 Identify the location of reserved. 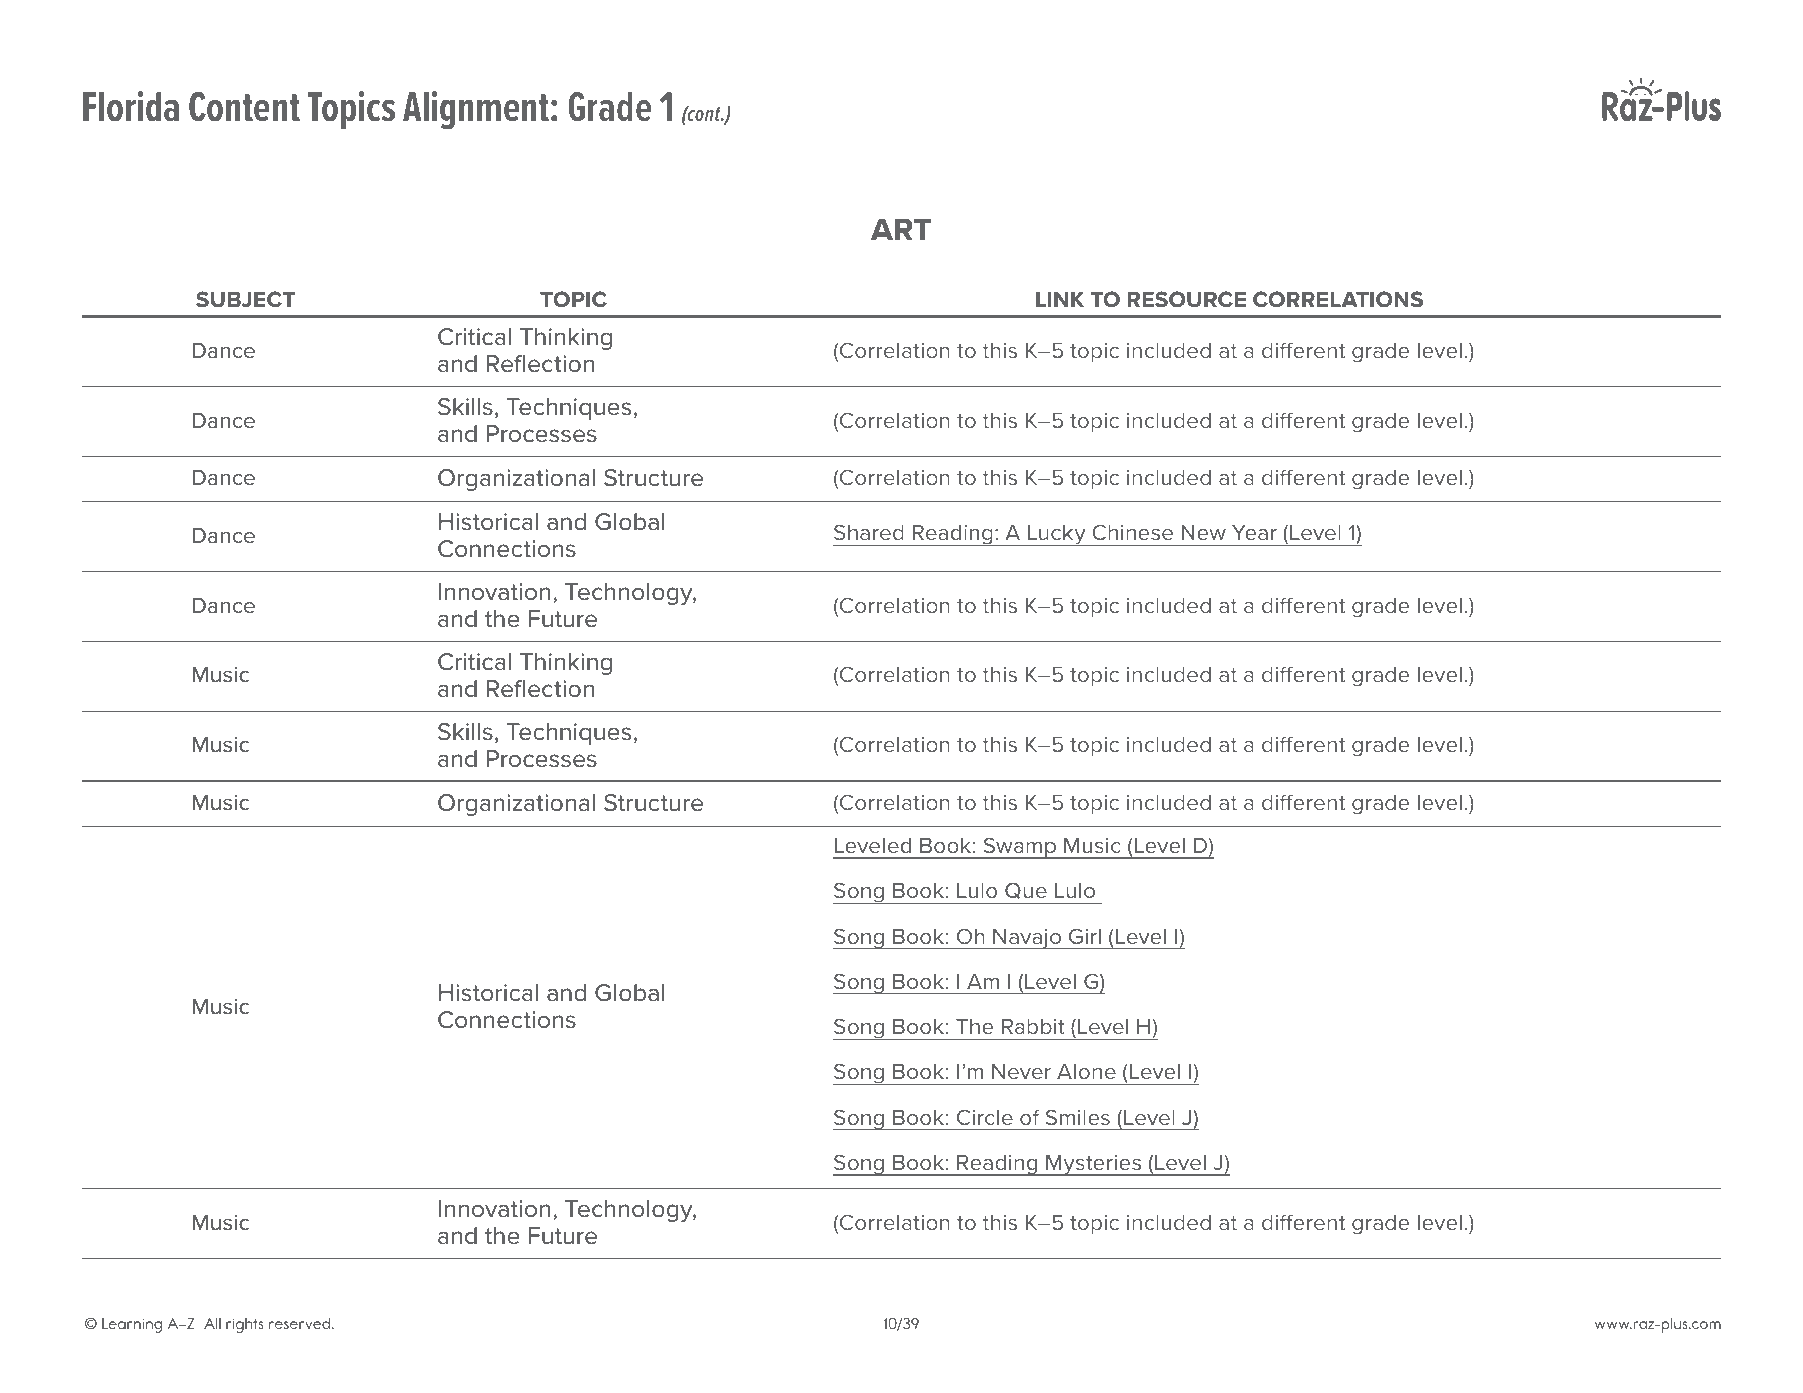
(301, 1323).
